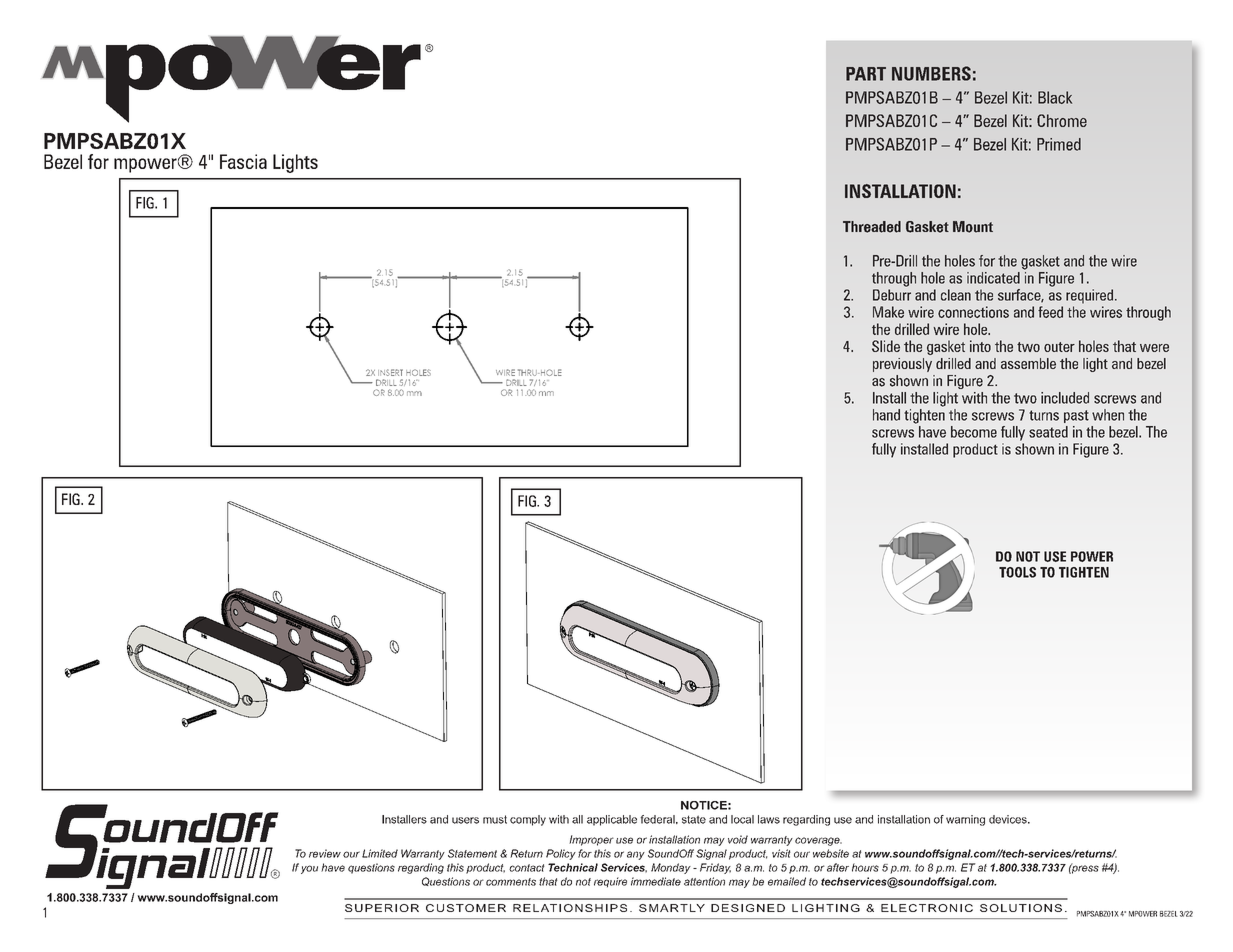 The width and height of the screenshot is (1233, 952). What do you see at coordinates (886, 415) in the screenshot?
I see `hand` at bounding box center [886, 415].
